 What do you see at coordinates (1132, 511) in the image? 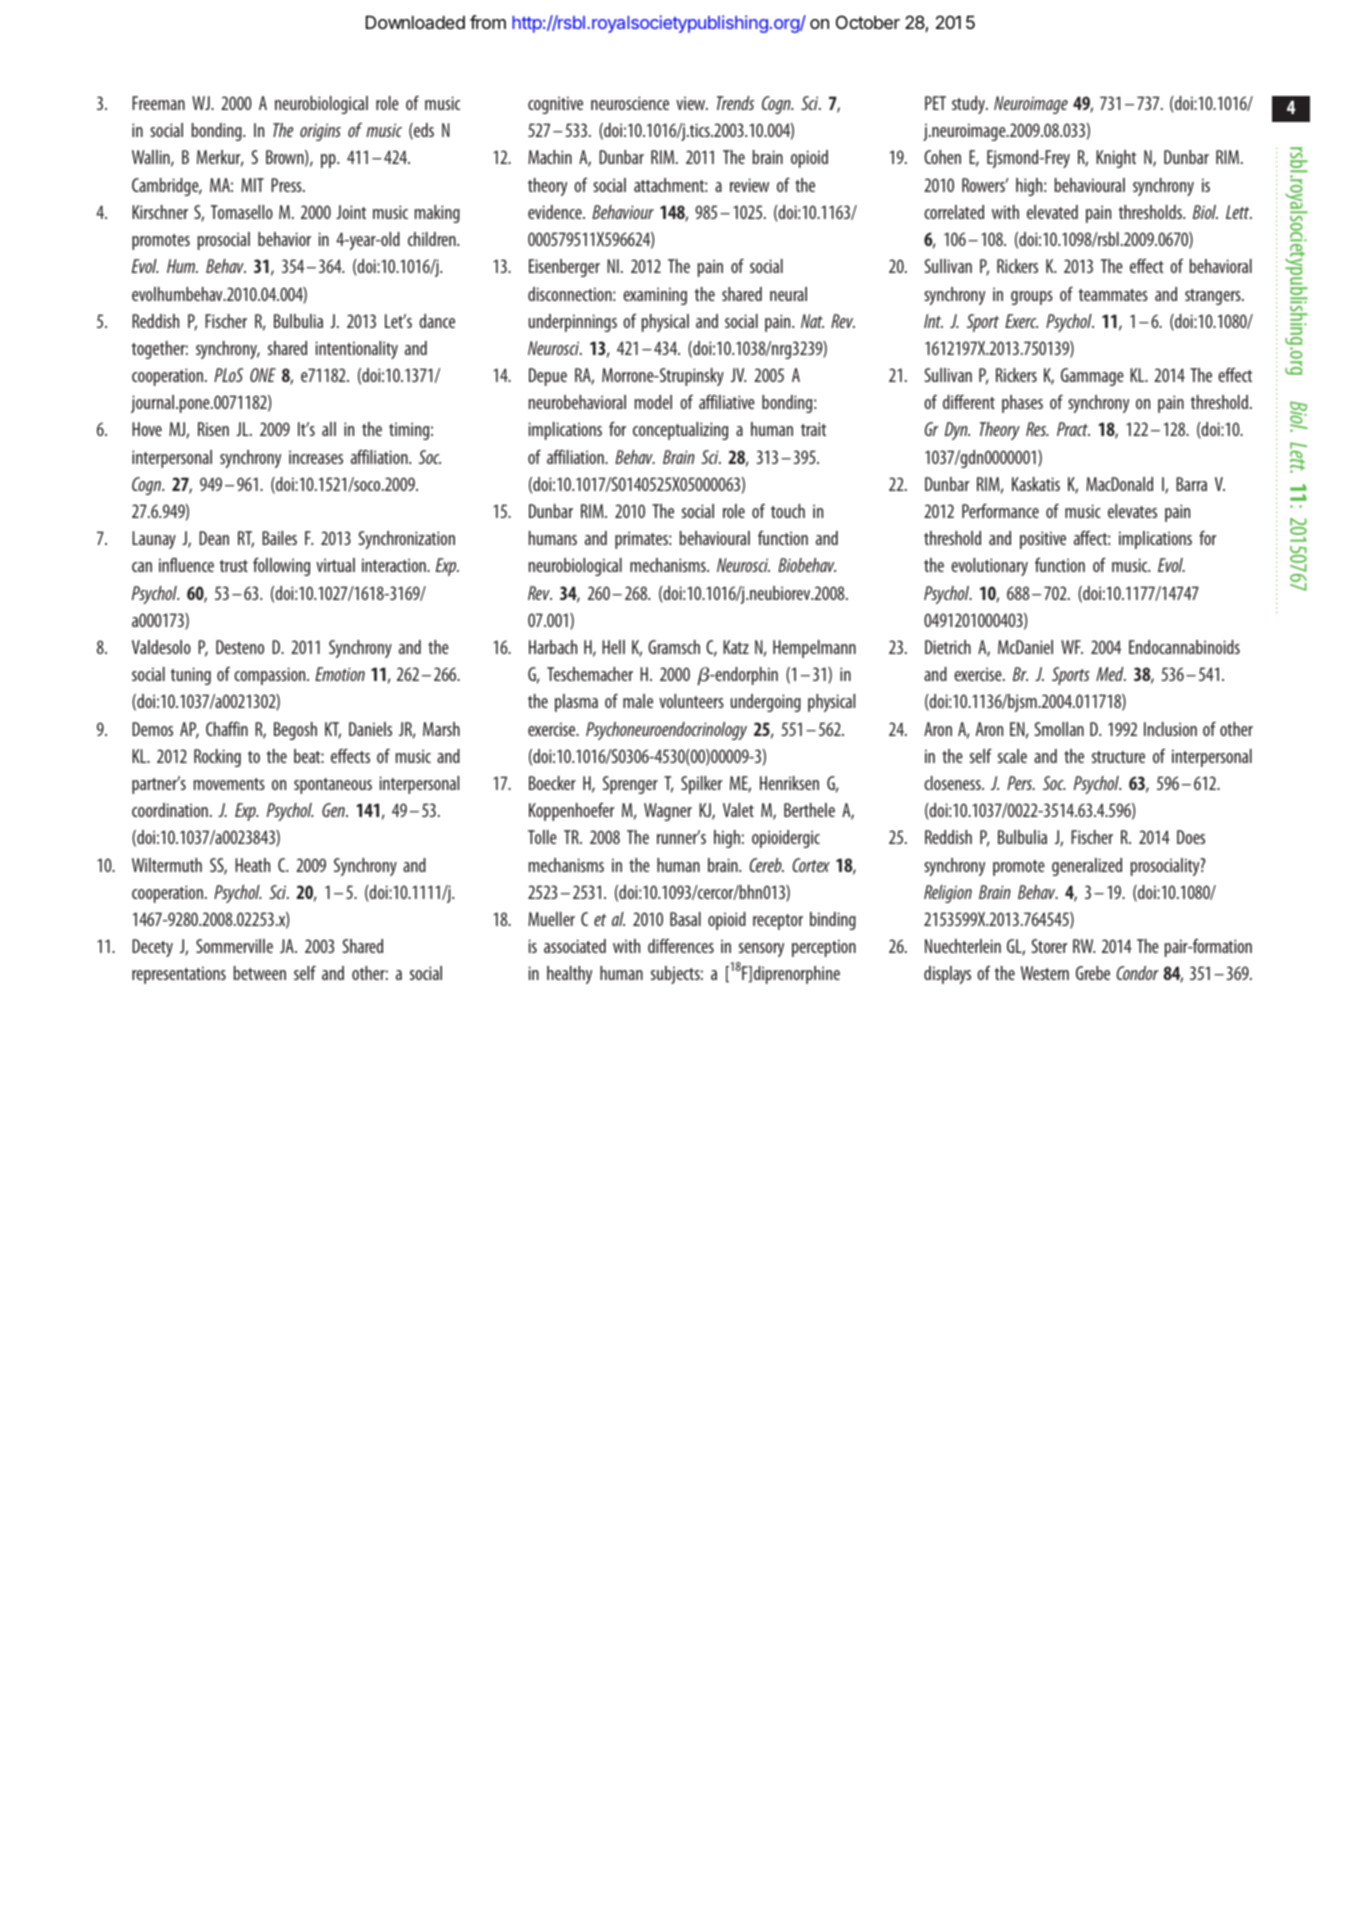
I see `elevates` at bounding box center [1132, 511].
